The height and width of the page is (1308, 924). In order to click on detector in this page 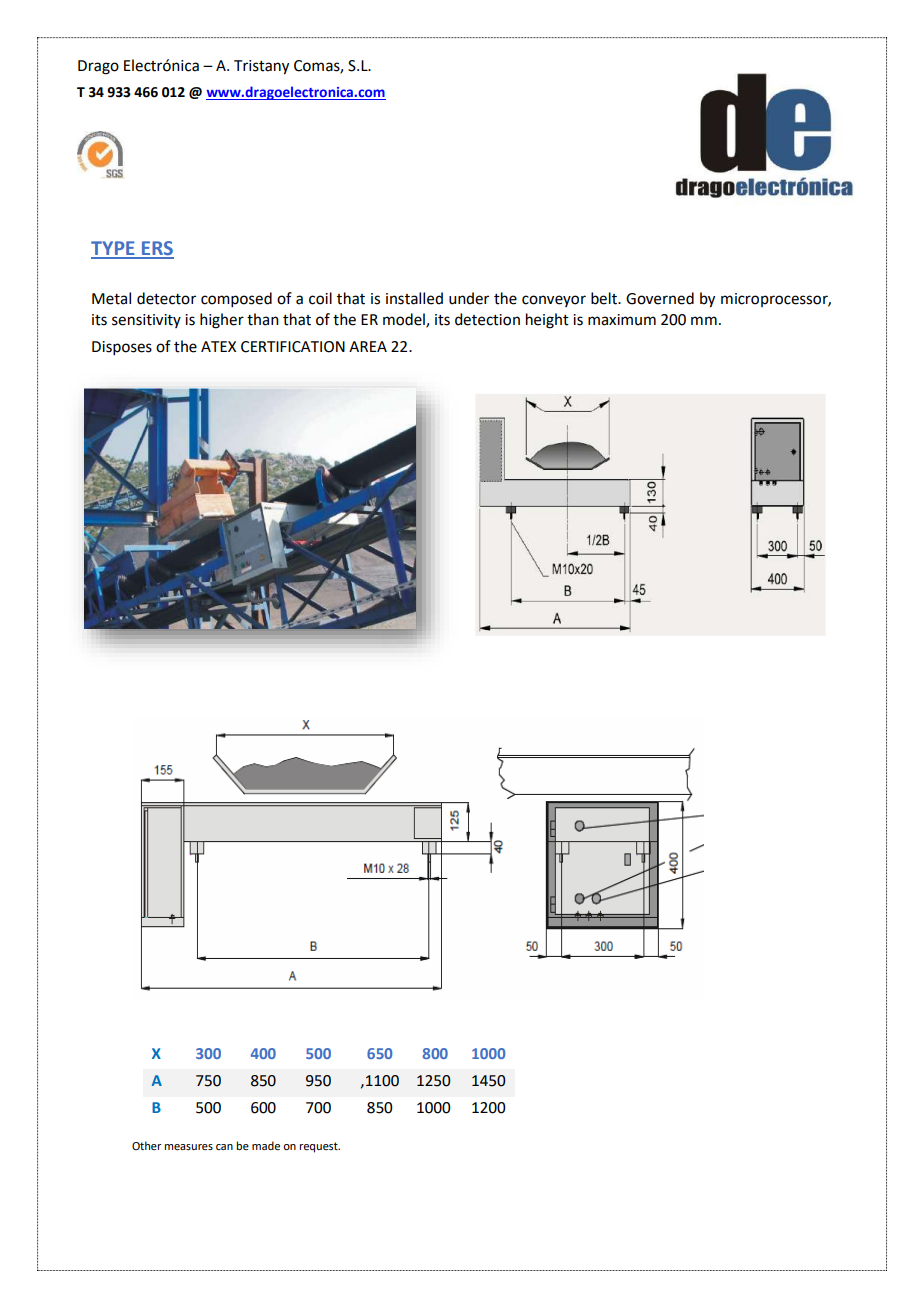, I will do `click(166, 298)`.
